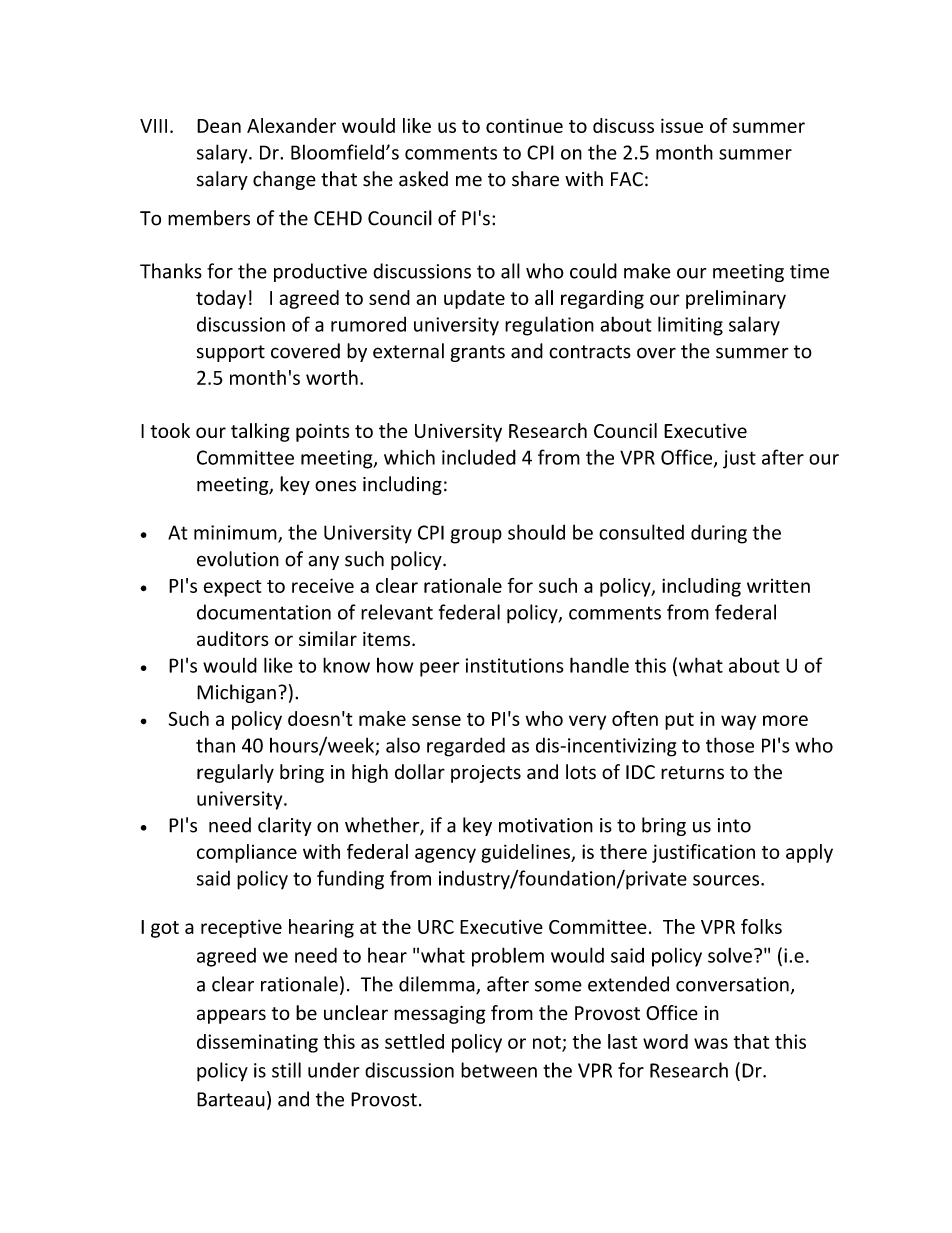  Describe the element at coordinates (219, 126) in the image. I see `Dean` at that location.
